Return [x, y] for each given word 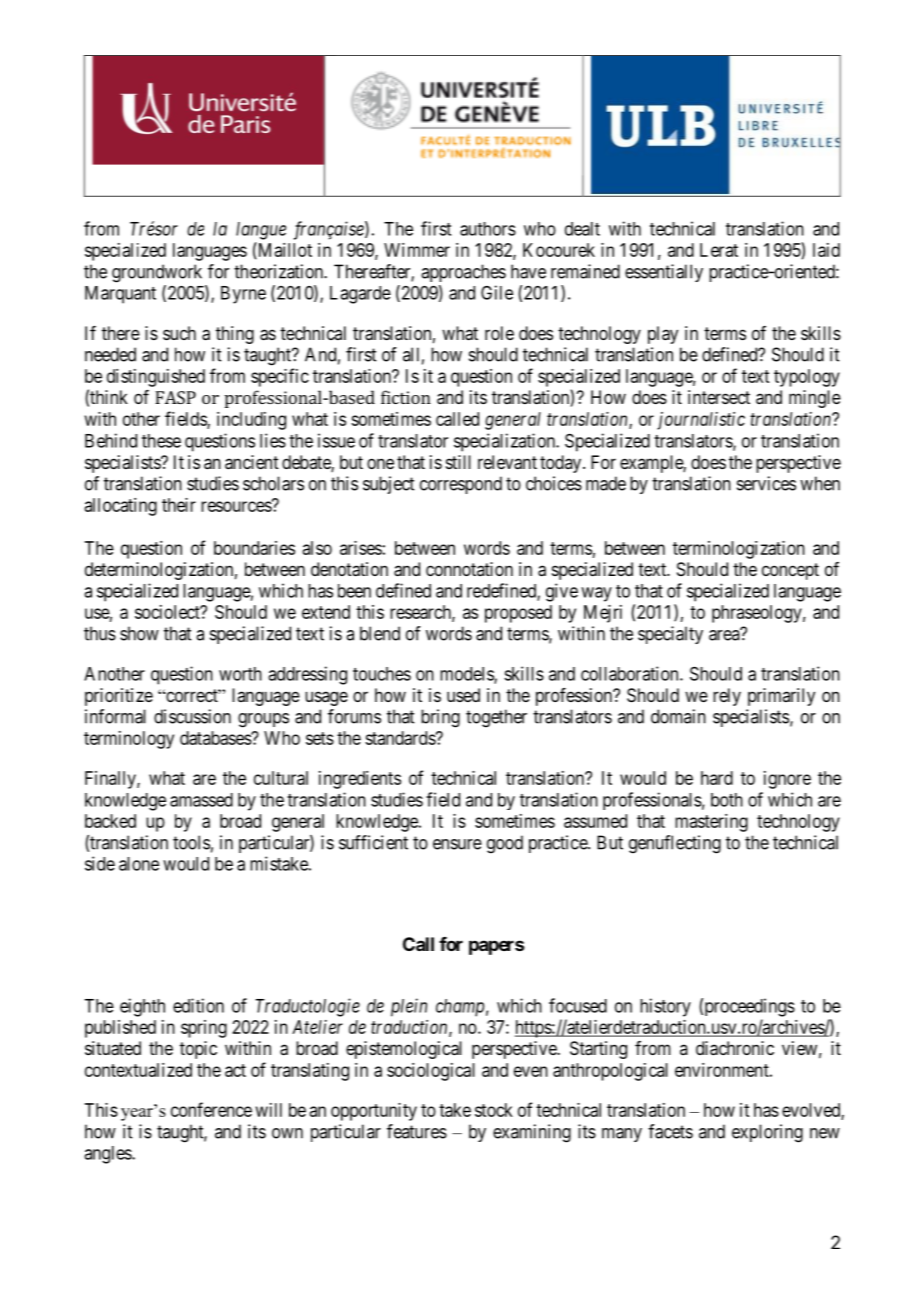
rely [727, 697]
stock [494, 1110]
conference [211, 1109]
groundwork [157, 273]
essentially [664, 273]
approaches [463, 273]
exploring [767, 1133]
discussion [192, 716]
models [467, 675]
